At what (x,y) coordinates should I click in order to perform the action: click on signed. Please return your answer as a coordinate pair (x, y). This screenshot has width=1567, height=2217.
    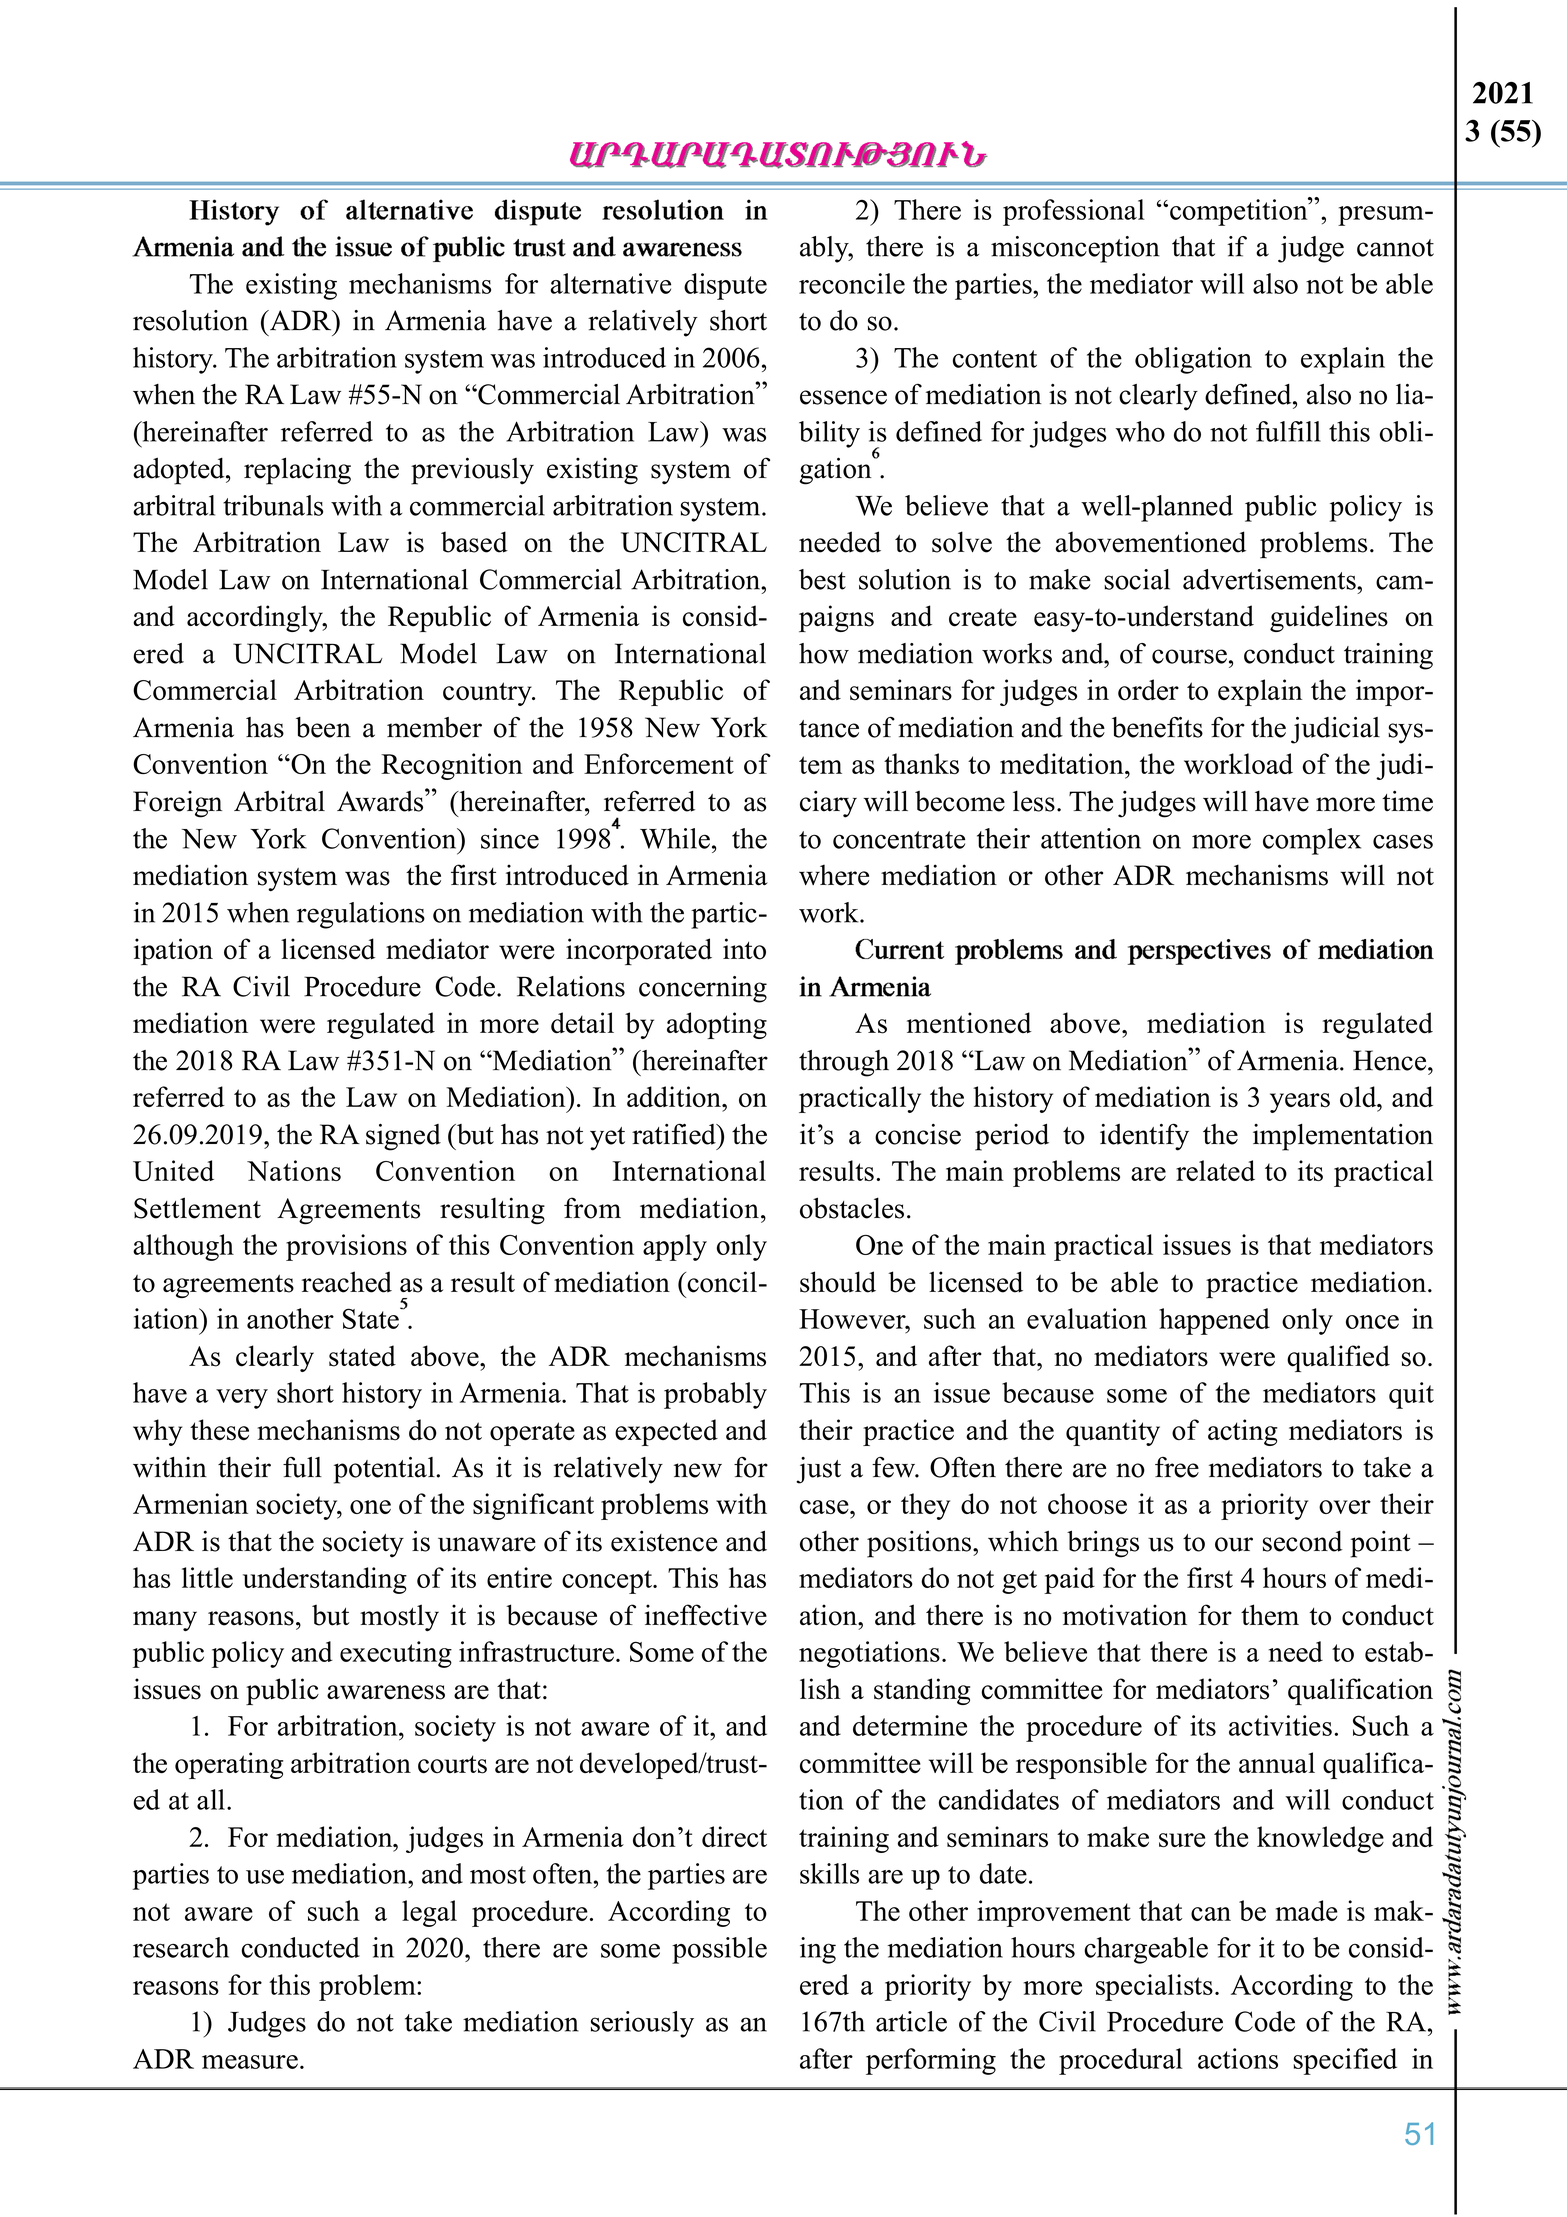
    Looking at the image, I should click on (403, 1137).
